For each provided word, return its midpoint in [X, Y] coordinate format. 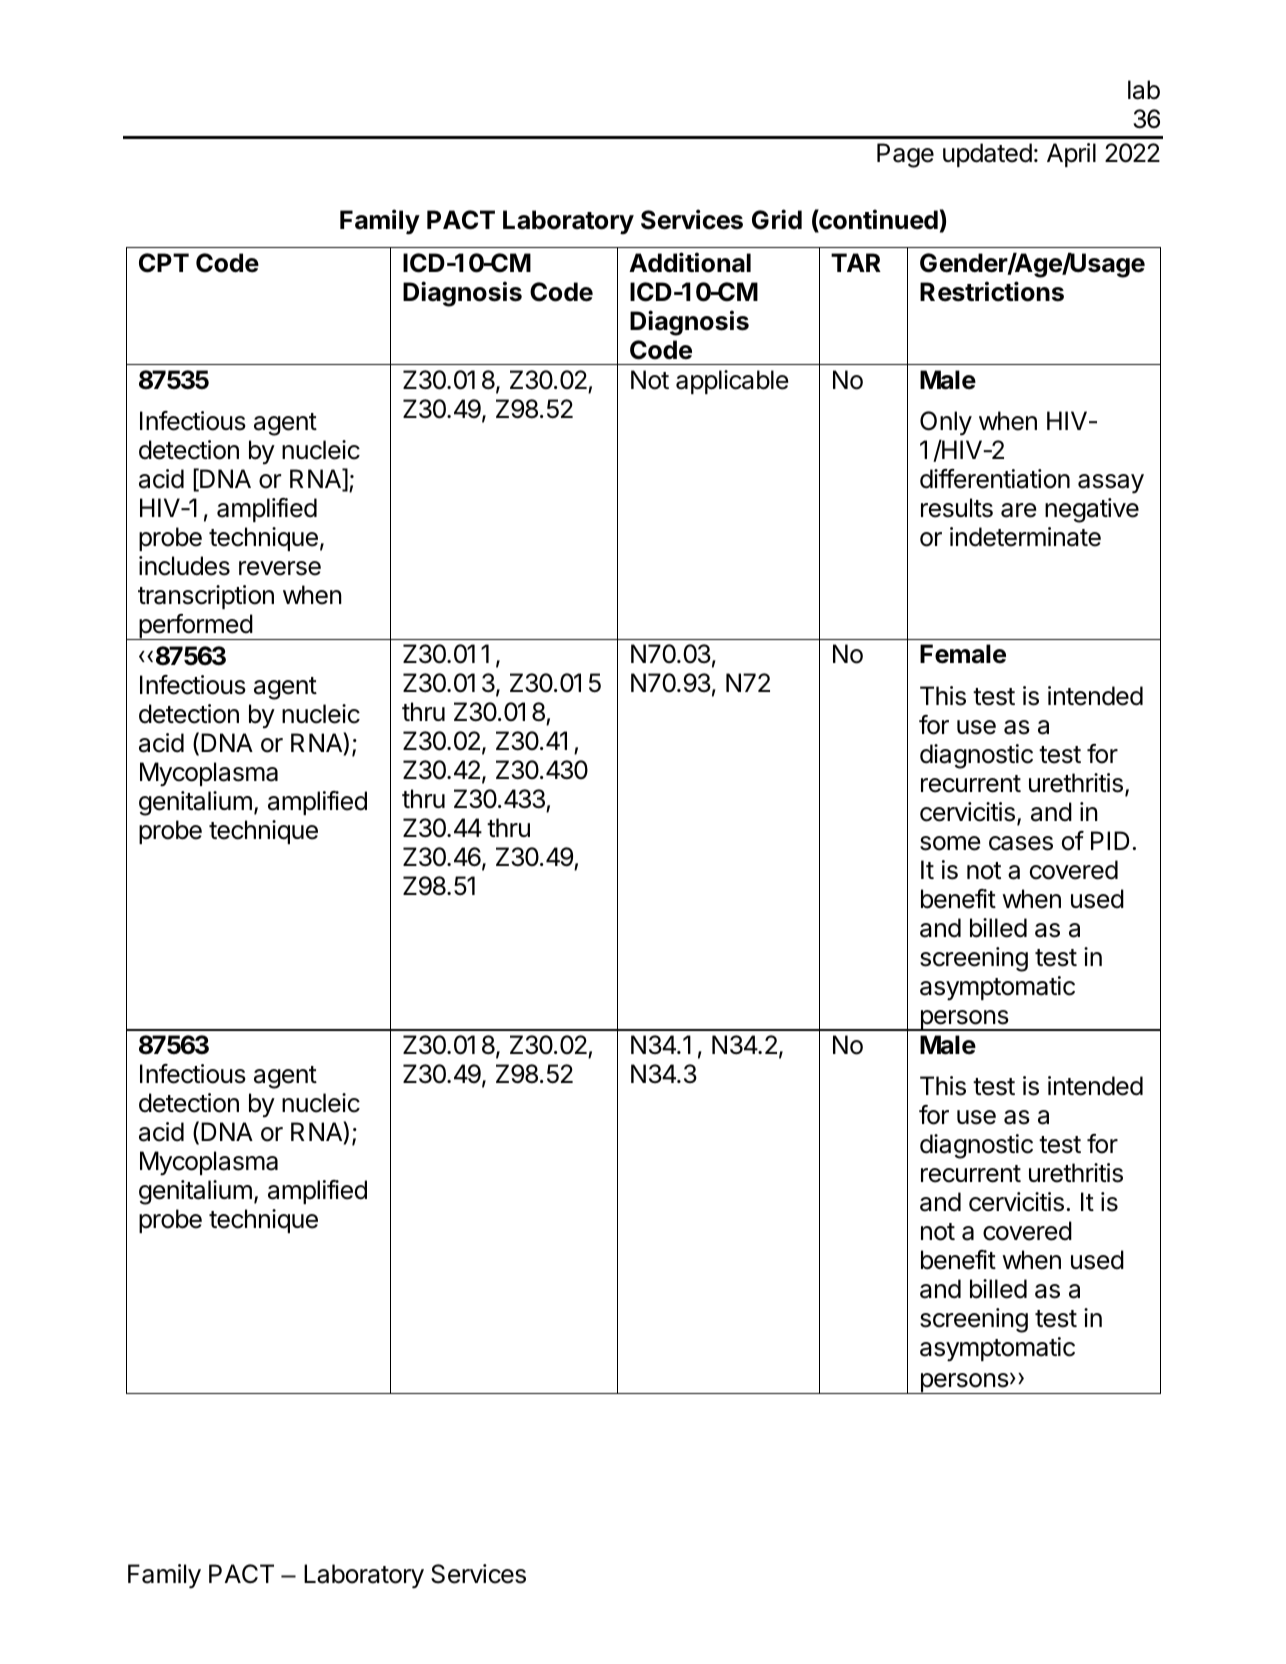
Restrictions [992, 291]
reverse [280, 568]
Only [946, 423]
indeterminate [1025, 537]
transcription [206, 597]
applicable [732, 382]
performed [195, 627]
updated [987, 155]
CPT [164, 263]
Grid [777, 219]
